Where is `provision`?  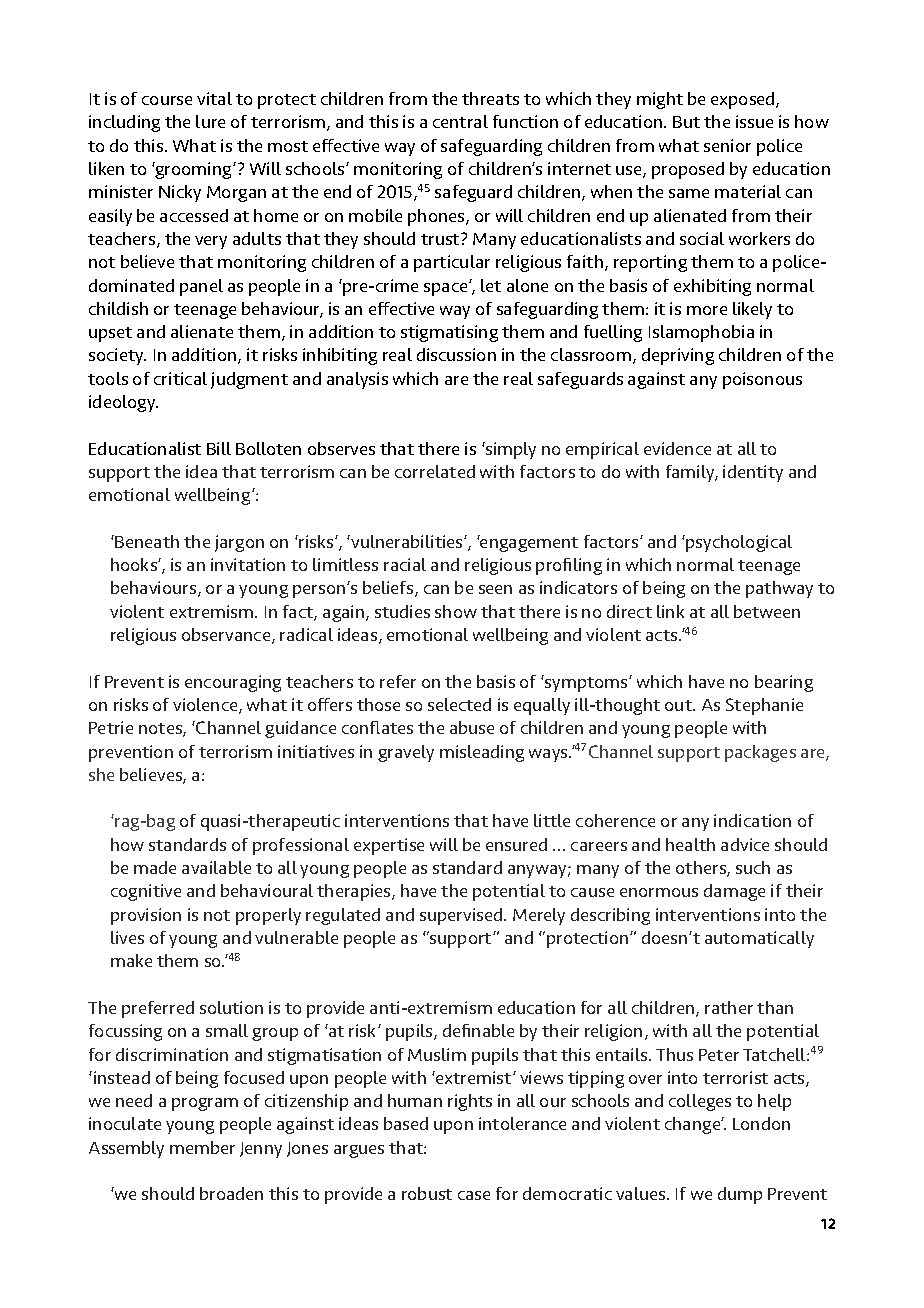 provision is located at coordinates (146, 916).
